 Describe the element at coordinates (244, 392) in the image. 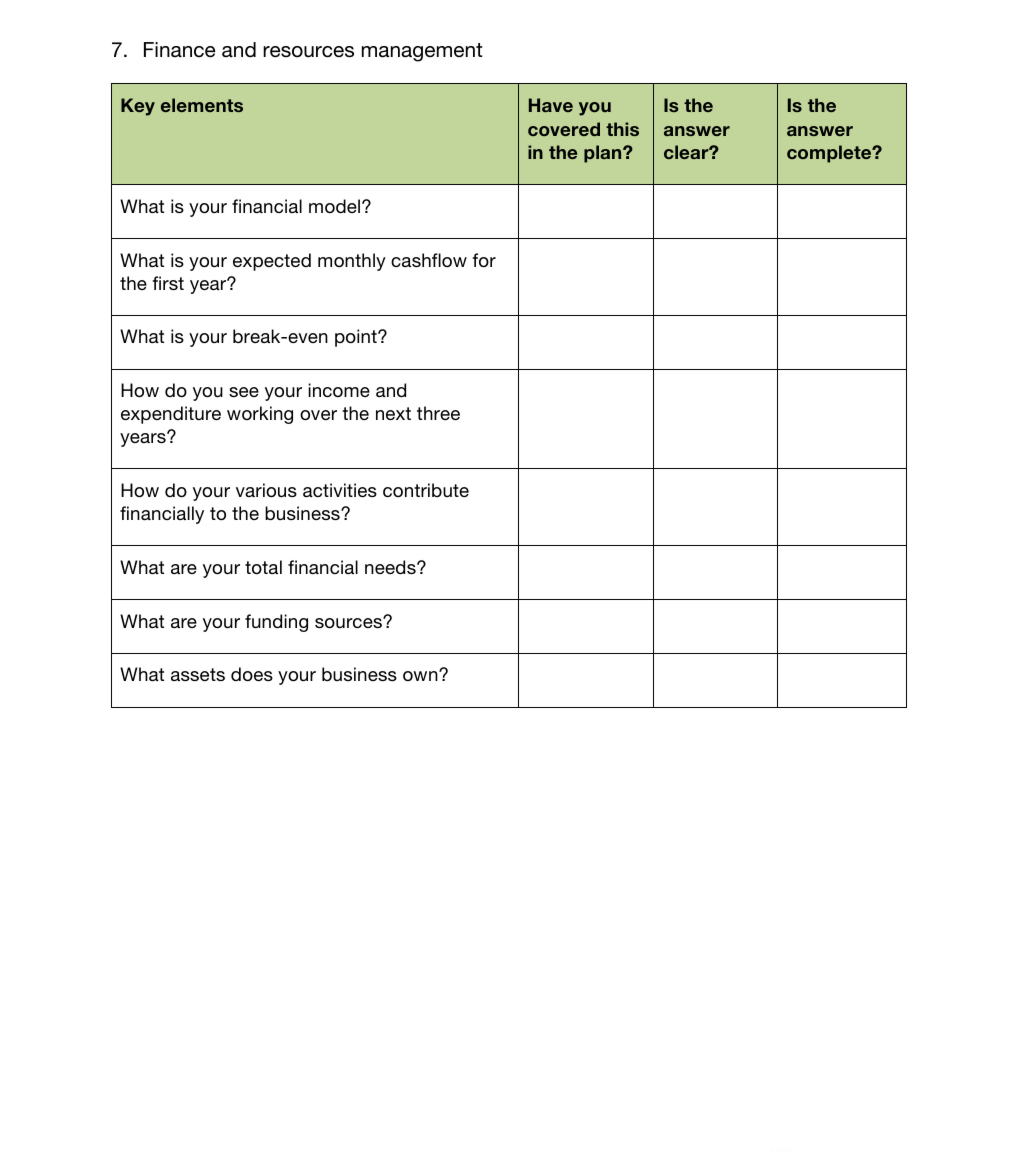

I see `see` at that location.
